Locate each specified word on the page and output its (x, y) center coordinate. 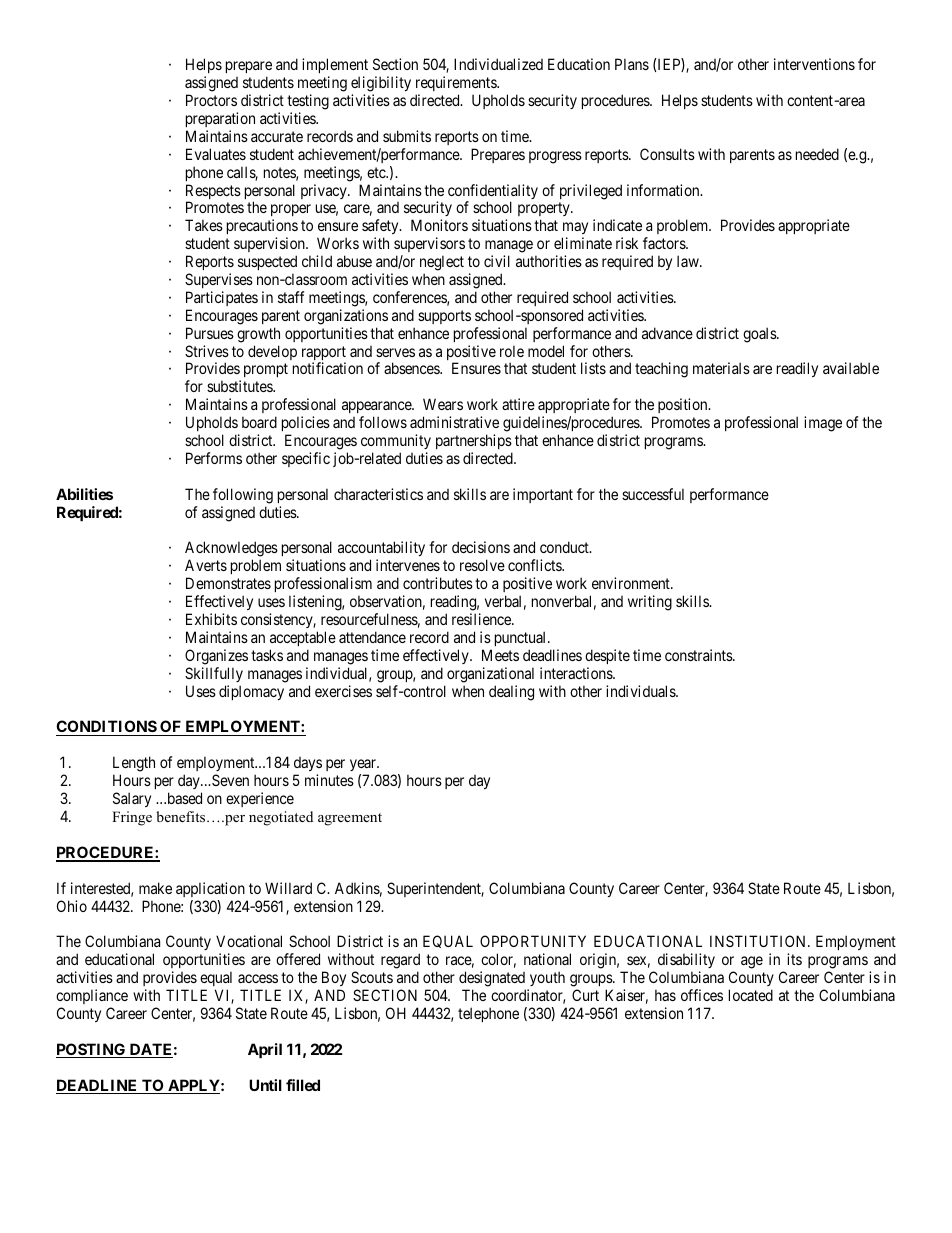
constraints (699, 655)
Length (134, 765)
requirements (457, 83)
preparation (220, 119)
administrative (454, 422)
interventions (814, 64)
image (823, 424)
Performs (214, 458)
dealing (511, 693)
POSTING (92, 1050)
